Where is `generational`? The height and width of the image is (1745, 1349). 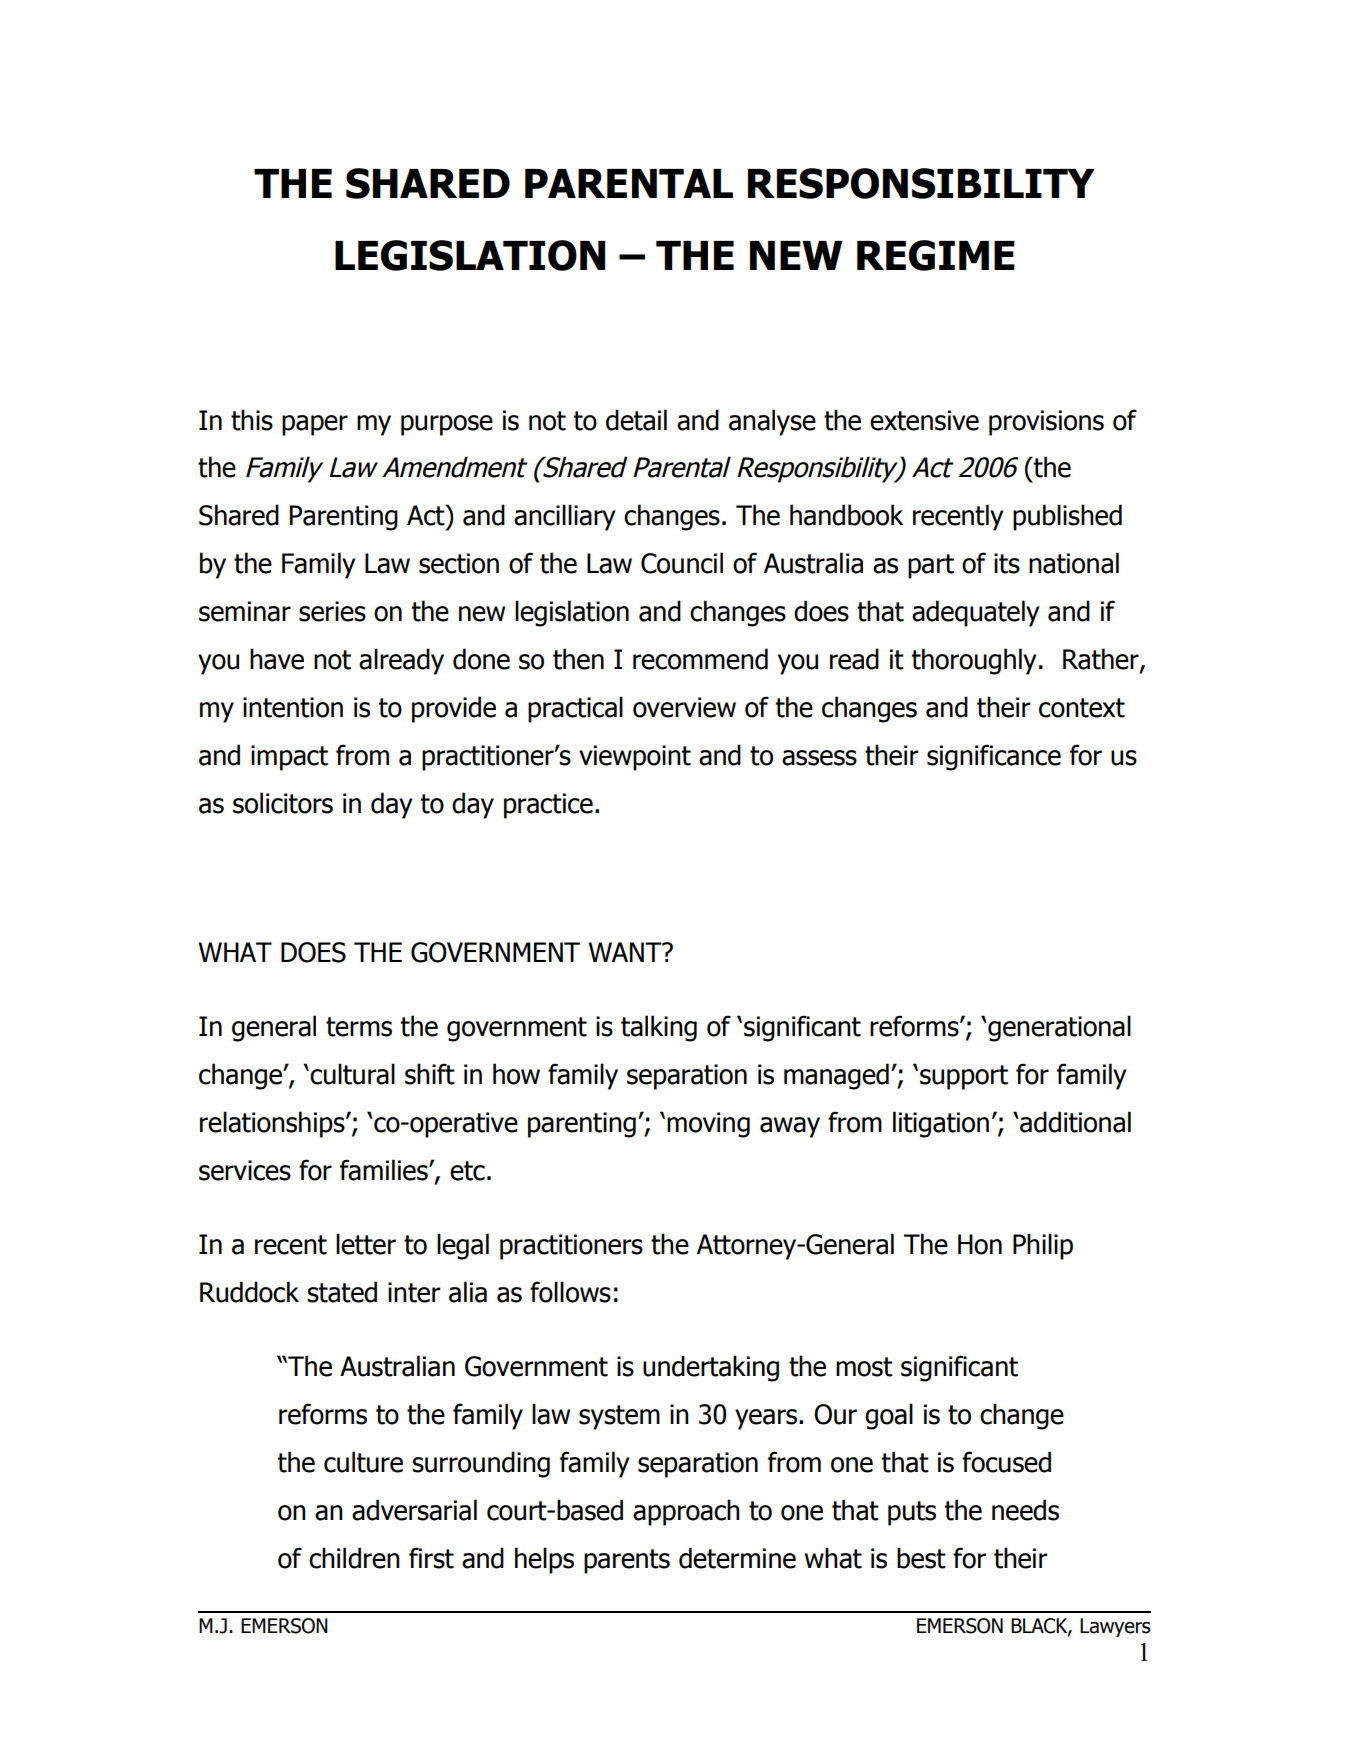
generational is located at coordinates (1058, 1028).
